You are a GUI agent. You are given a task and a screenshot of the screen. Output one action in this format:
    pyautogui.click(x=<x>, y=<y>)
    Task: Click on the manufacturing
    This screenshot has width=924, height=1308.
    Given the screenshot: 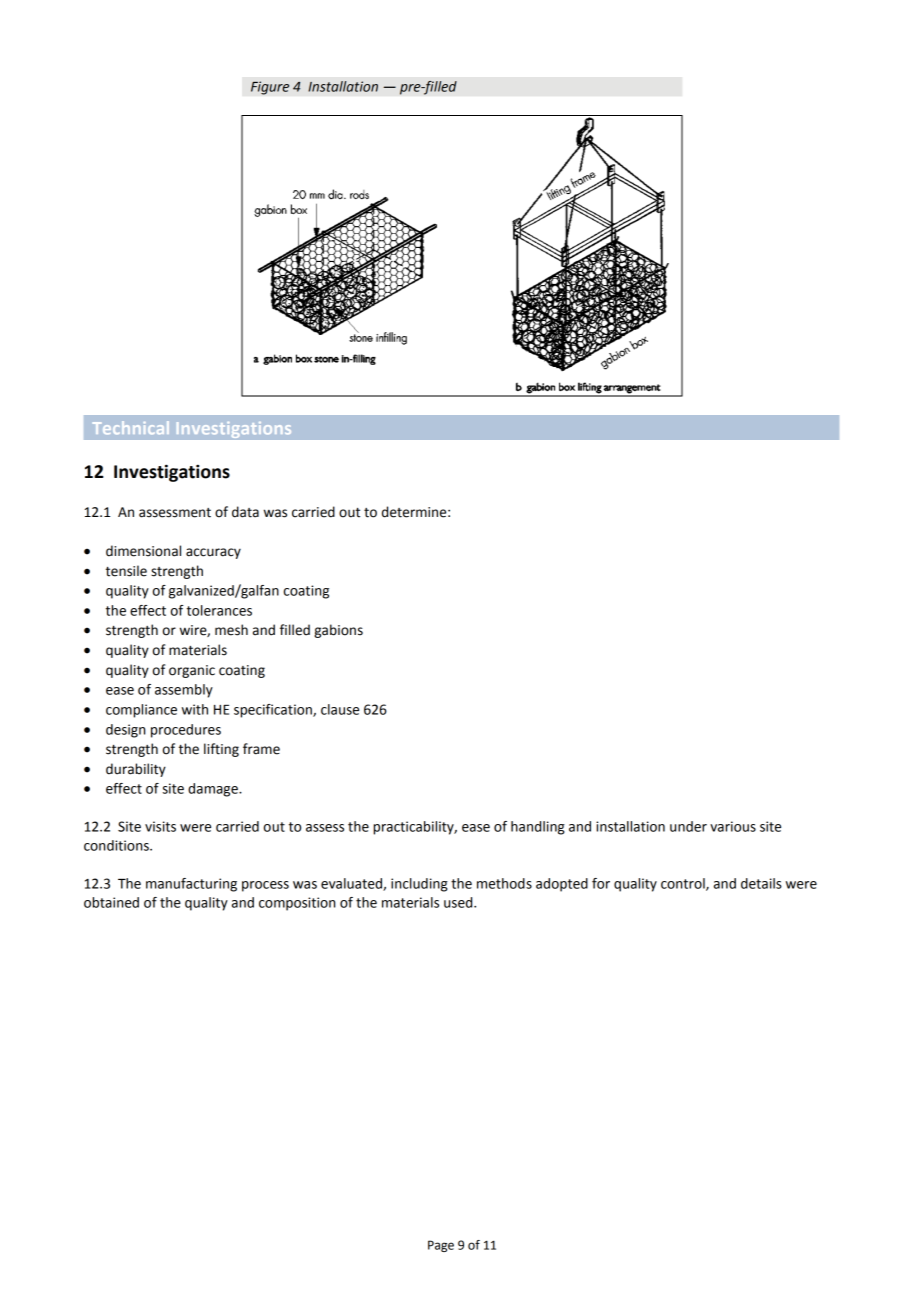 What is the action you would take?
    pyautogui.click(x=191, y=885)
